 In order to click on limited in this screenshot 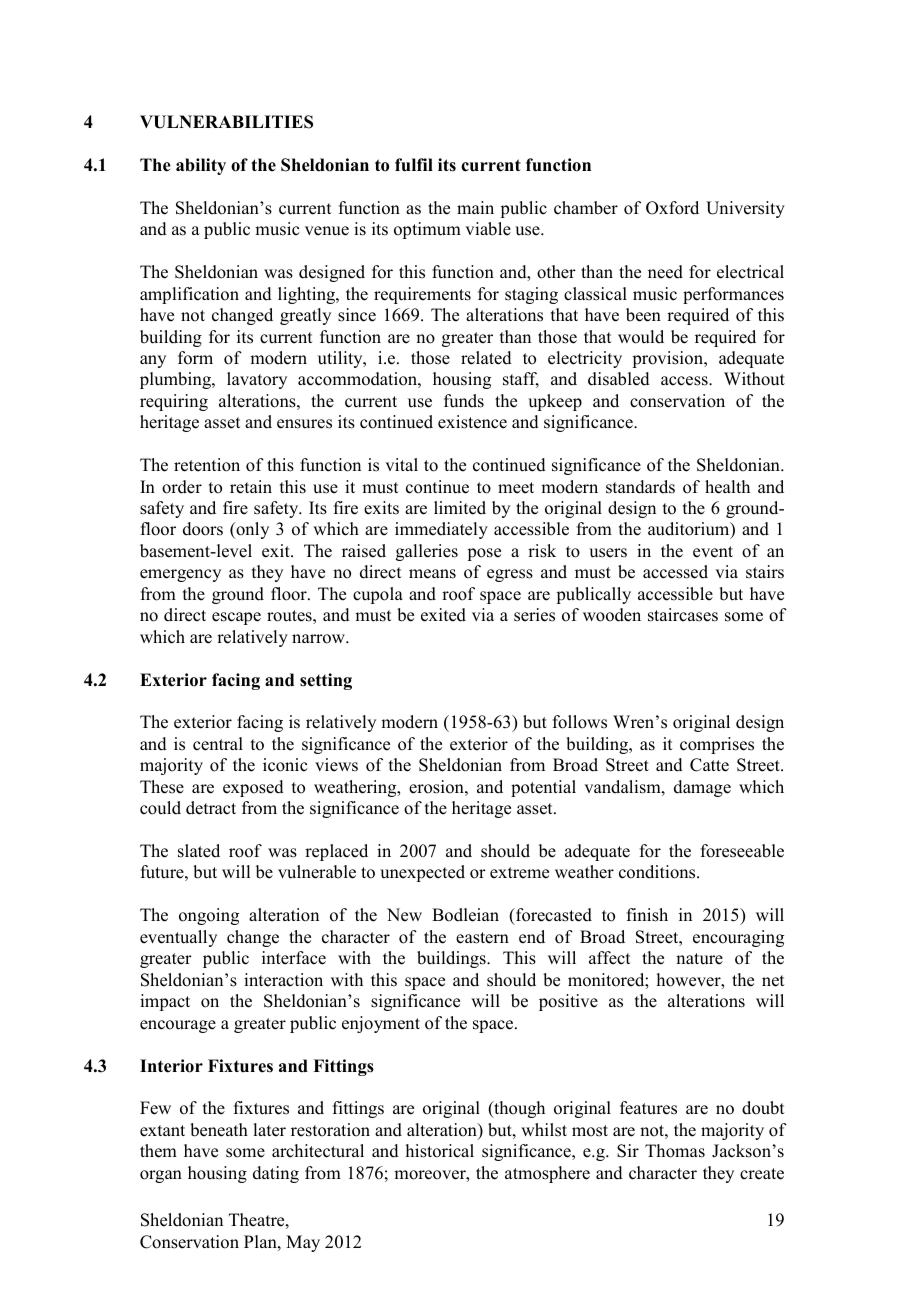, I will do `click(460, 508)`.
